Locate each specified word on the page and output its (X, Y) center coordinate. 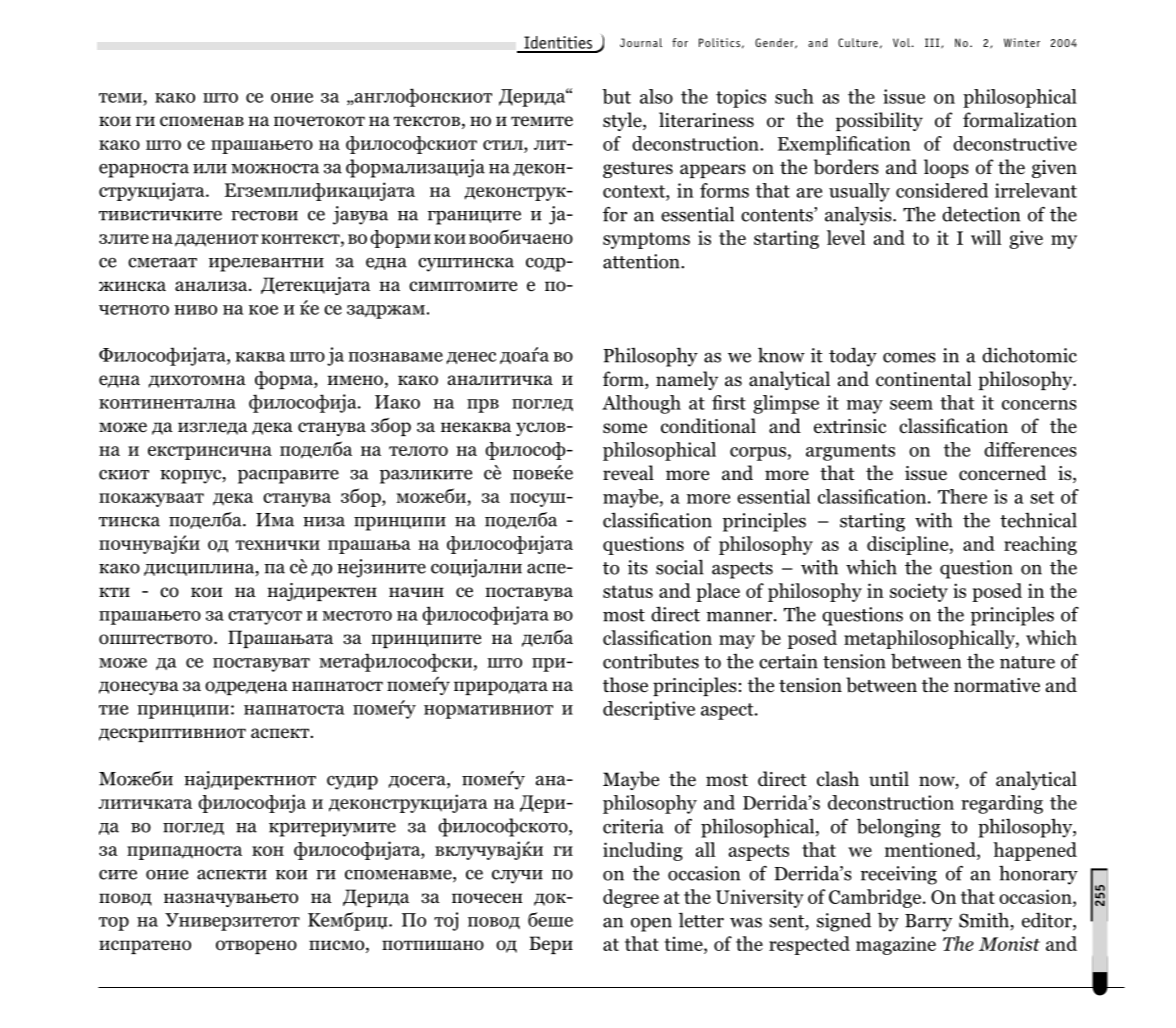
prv (483, 406)
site (118, 875)
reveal (628, 473)
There (962, 496)
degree (631, 898)
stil (504, 145)
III (933, 43)
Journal (641, 42)
